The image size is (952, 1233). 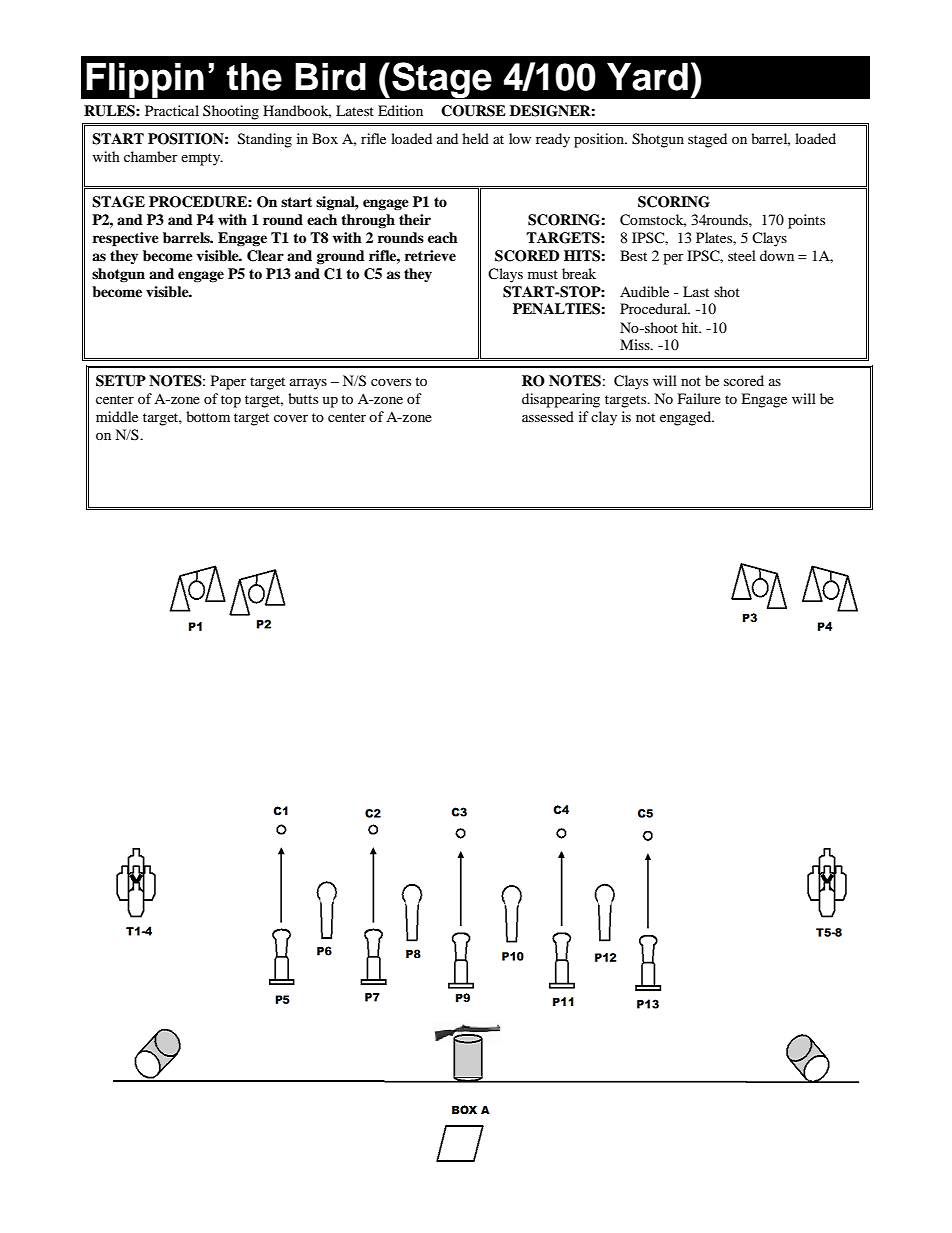 I want to click on Practical, so click(x=172, y=110).
